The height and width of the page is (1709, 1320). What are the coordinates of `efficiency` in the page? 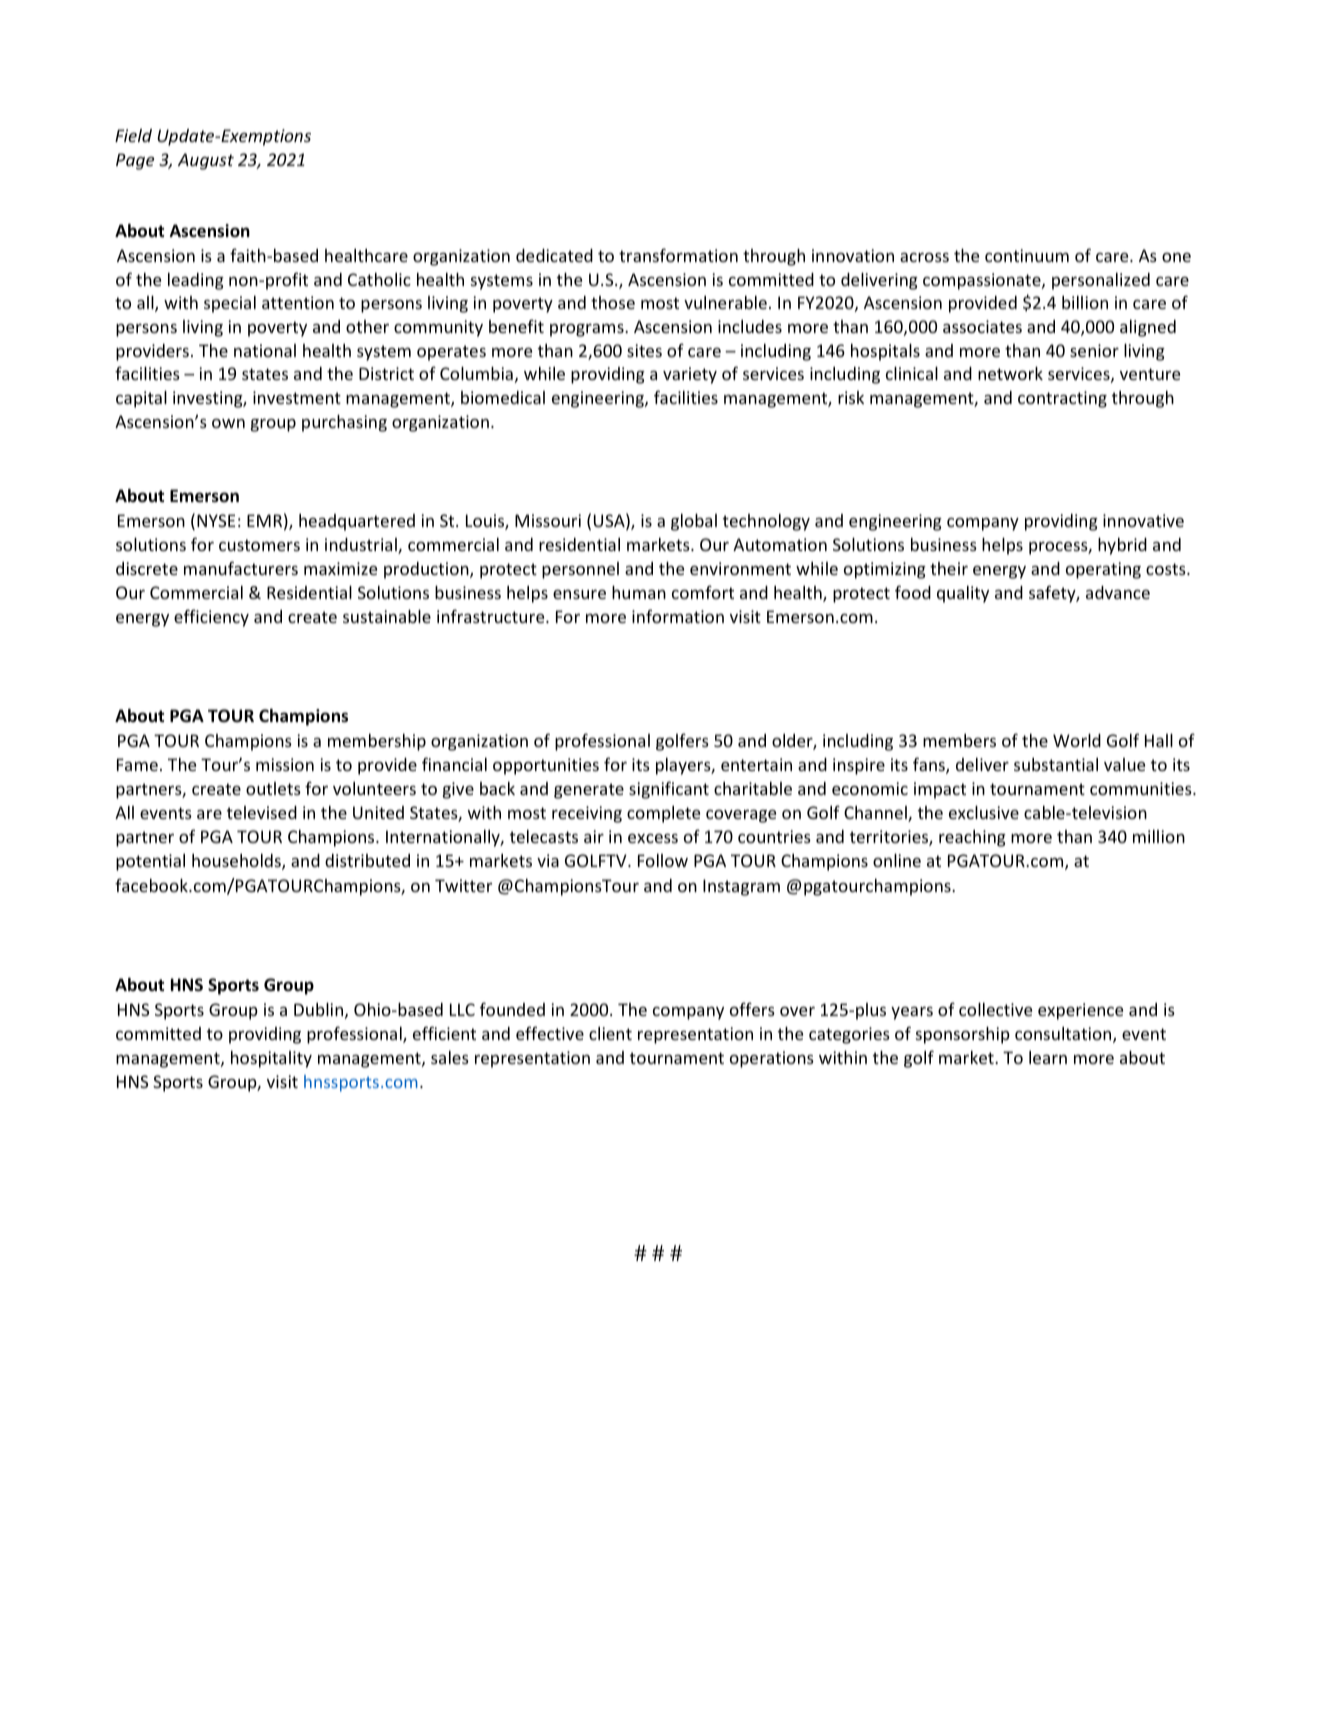 It's located at (211, 618).
